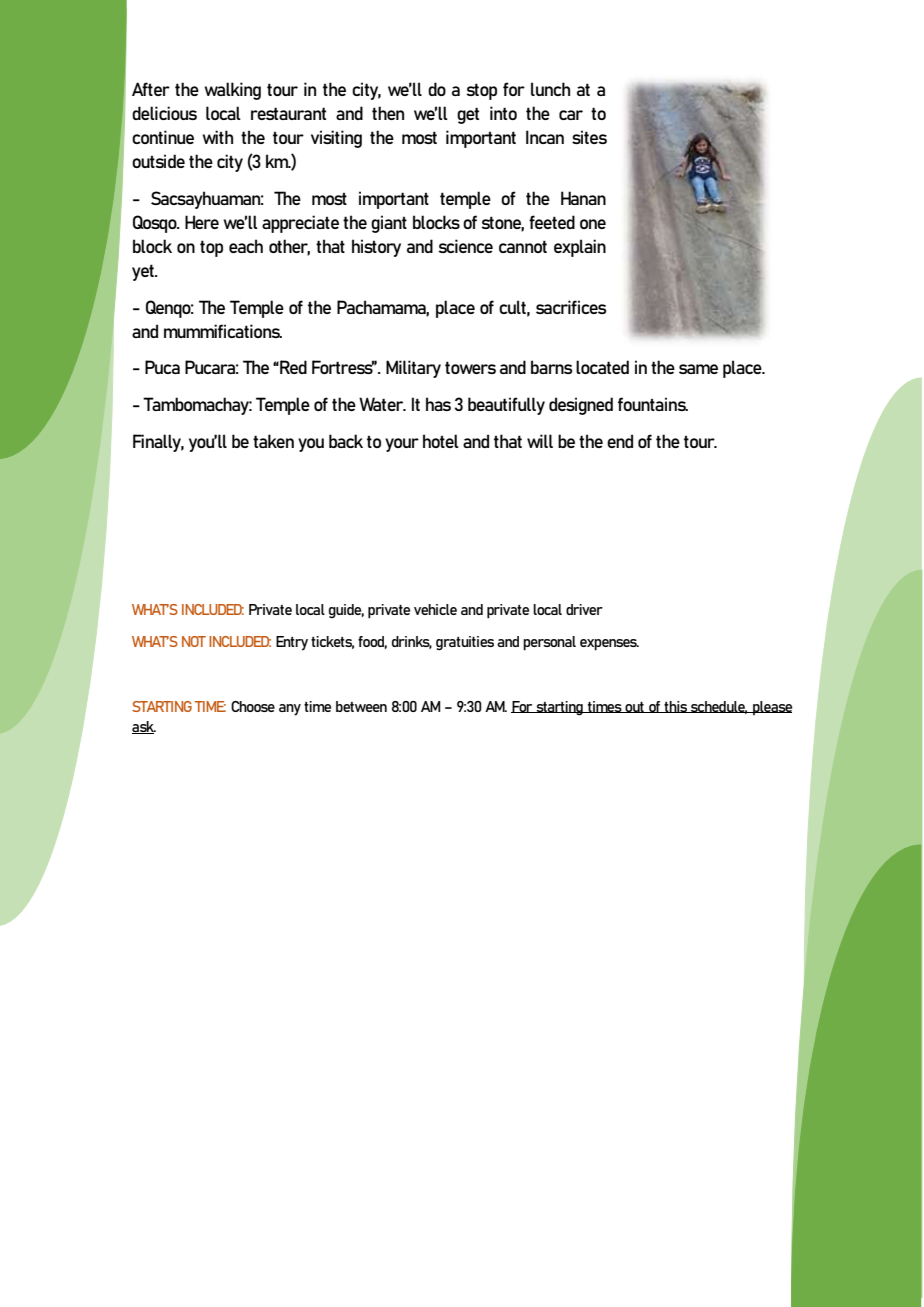 The image size is (924, 1307). What do you see at coordinates (441, 441) in the screenshot?
I see `hotel` at bounding box center [441, 441].
